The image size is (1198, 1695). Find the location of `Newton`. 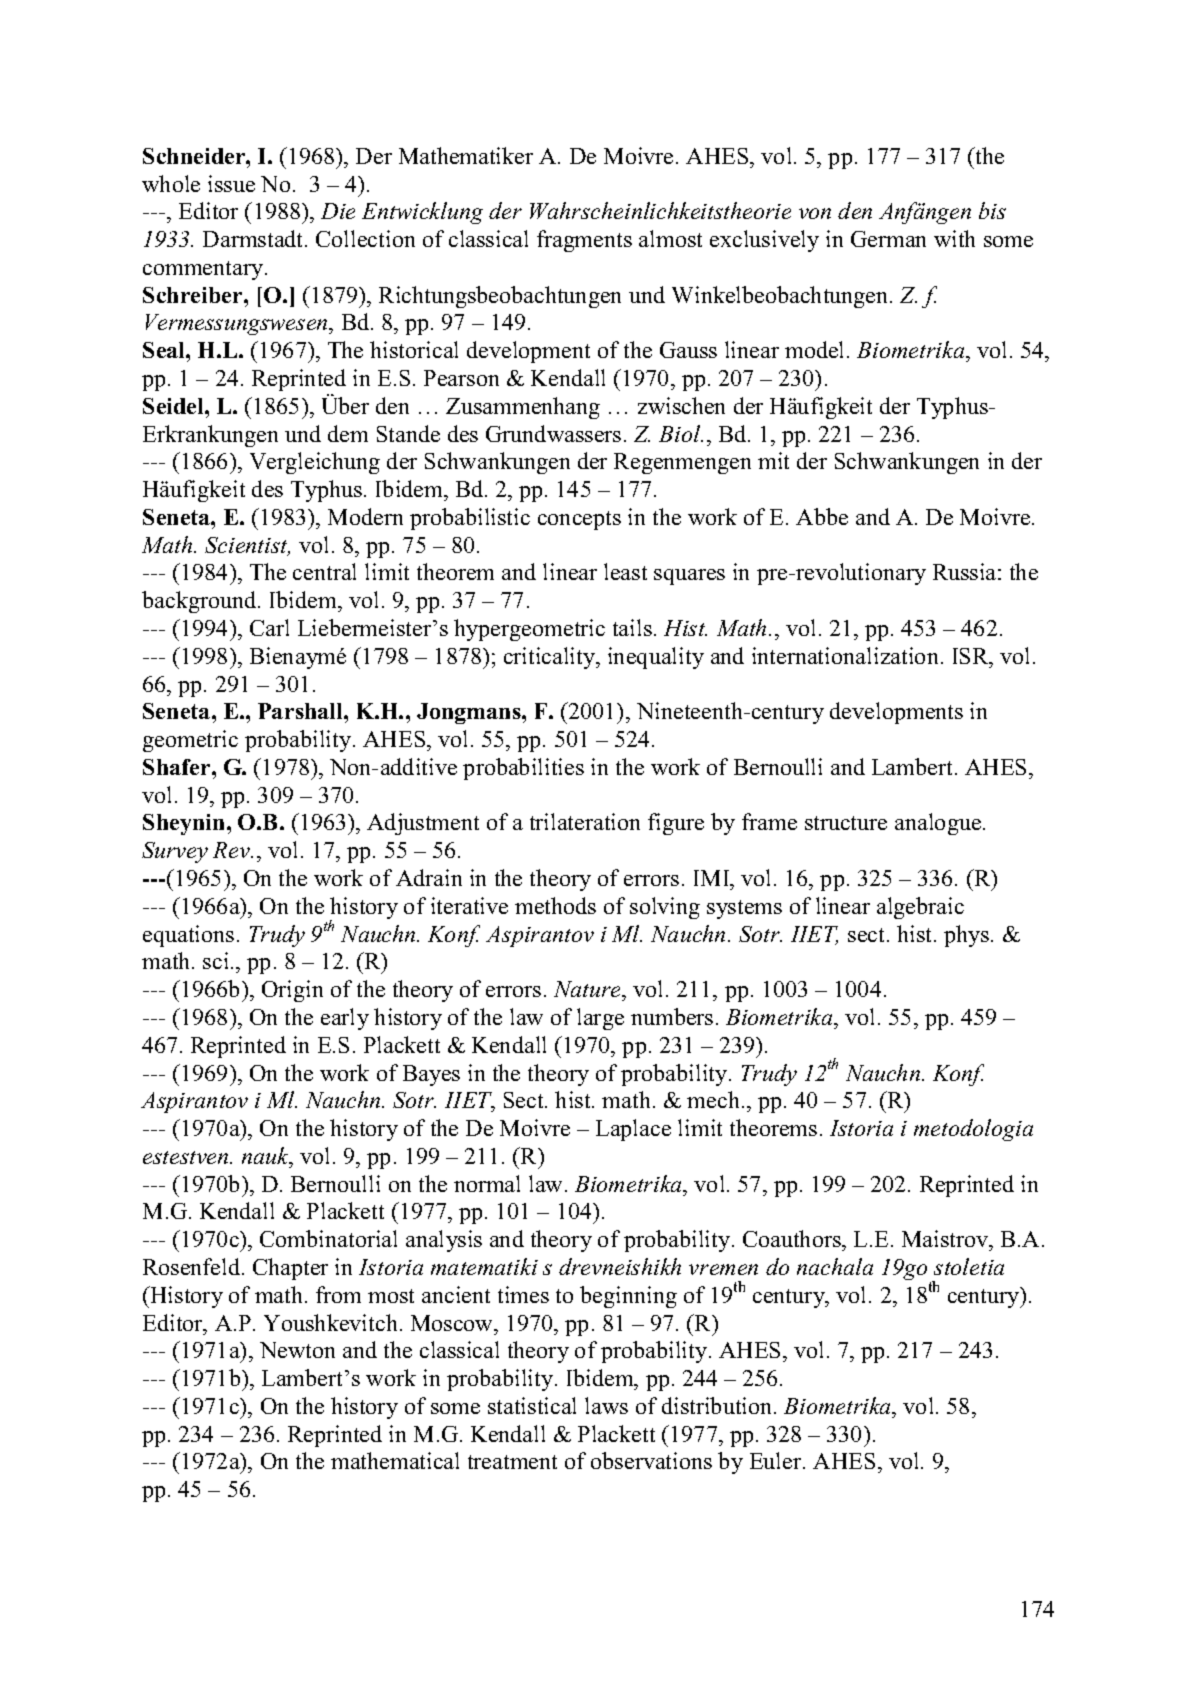

Newton is located at coordinates (297, 1350).
